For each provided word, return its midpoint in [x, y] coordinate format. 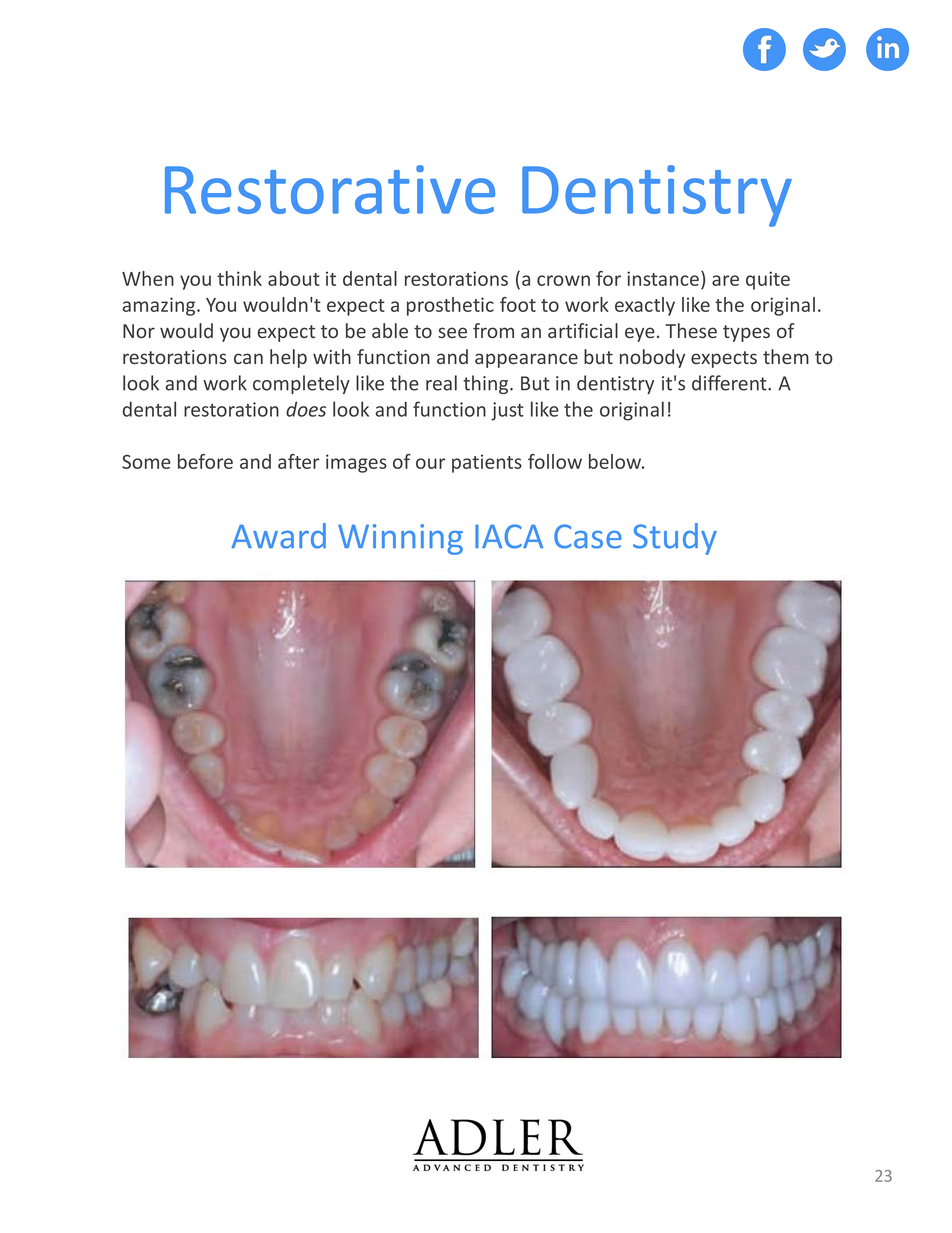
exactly [645, 306]
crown [563, 280]
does [306, 409]
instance [664, 278]
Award [278, 536]
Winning [400, 539]
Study [675, 539]
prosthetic [450, 306]
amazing [160, 306]
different [730, 383]
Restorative [330, 189]
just [507, 411]
